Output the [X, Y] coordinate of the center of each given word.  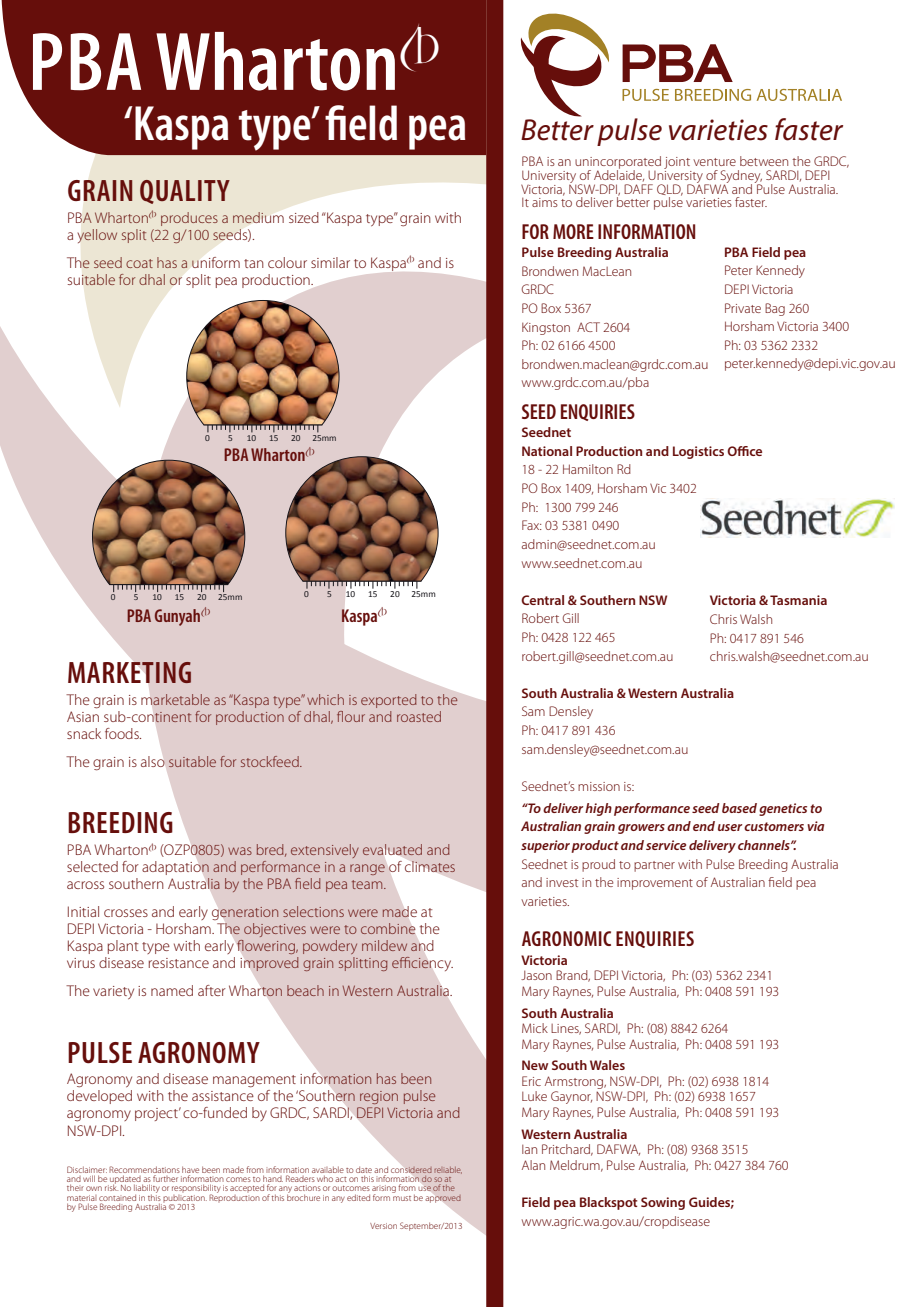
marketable [175, 699]
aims [545, 202]
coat [139, 263]
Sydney [741, 177]
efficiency [422, 964]
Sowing [663, 1203]
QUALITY [185, 192]
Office [744, 451]
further [165, 1179]
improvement [655, 884]
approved [443, 1198]
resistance [179, 963]
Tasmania [798, 600]
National [547, 451]
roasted [419, 716]
